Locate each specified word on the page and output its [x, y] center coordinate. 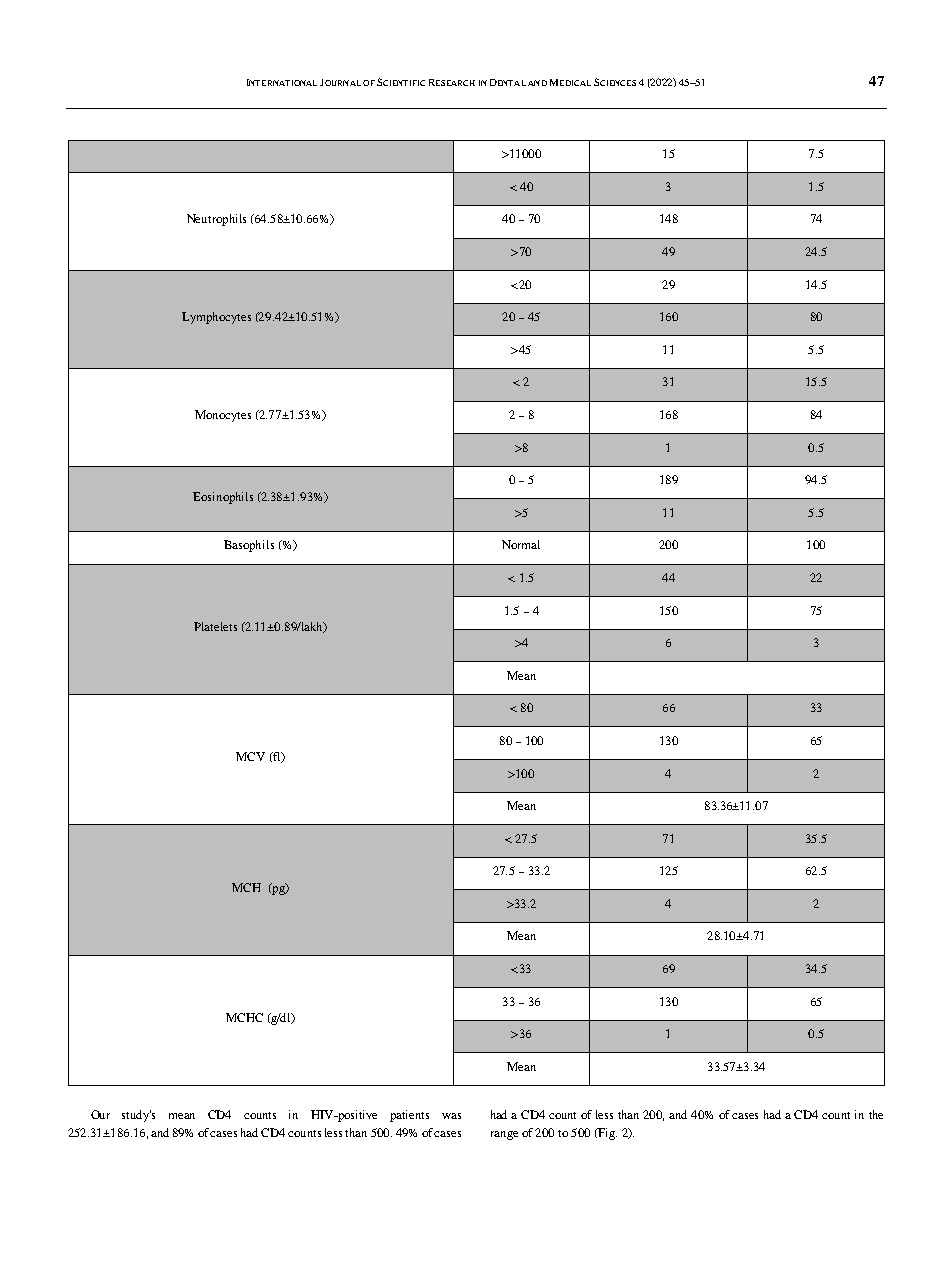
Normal [521, 544]
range [504, 1135]
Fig [606, 1134]
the [876, 1114]
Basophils [249, 546]
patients [409, 1116]
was [451, 1116]
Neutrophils [216, 220]
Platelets [215, 626]
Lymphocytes [216, 318]
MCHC [244, 1017]
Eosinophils [223, 498]
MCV [250, 756]
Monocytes [223, 416]
